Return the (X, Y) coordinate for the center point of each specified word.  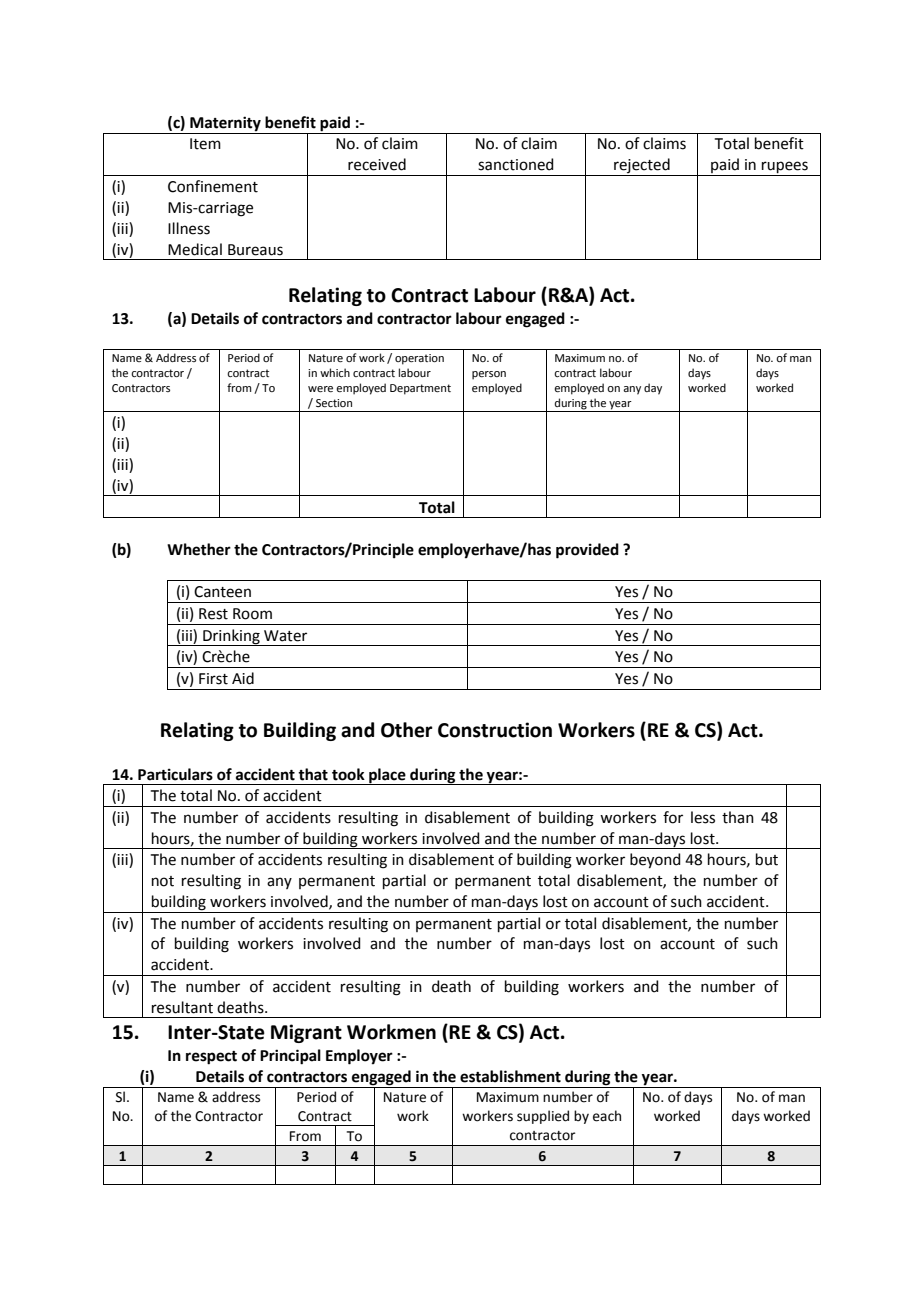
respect (211, 1058)
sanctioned (516, 164)
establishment (510, 1076)
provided (587, 551)
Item (205, 144)
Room (252, 614)
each (607, 1116)
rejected (642, 167)
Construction (495, 730)
